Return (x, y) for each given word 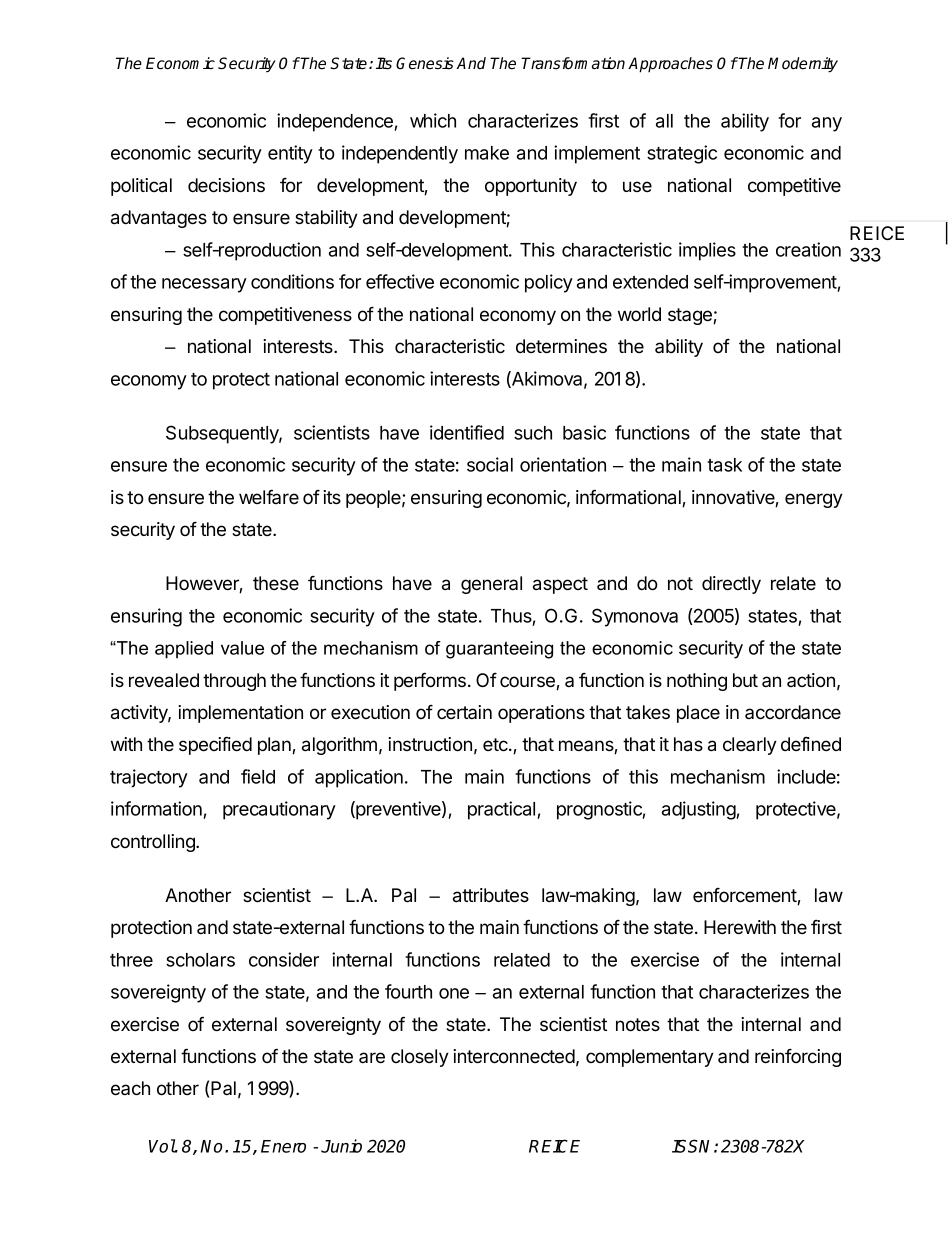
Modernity (803, 65)
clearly (750, 746)
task (724, 465)
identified (467, 432)
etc (496, 744)
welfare (269, 496)
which (433, 120)
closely (420, 1058)
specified (215, 745)
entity (290, 154)
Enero (283, 1146)
